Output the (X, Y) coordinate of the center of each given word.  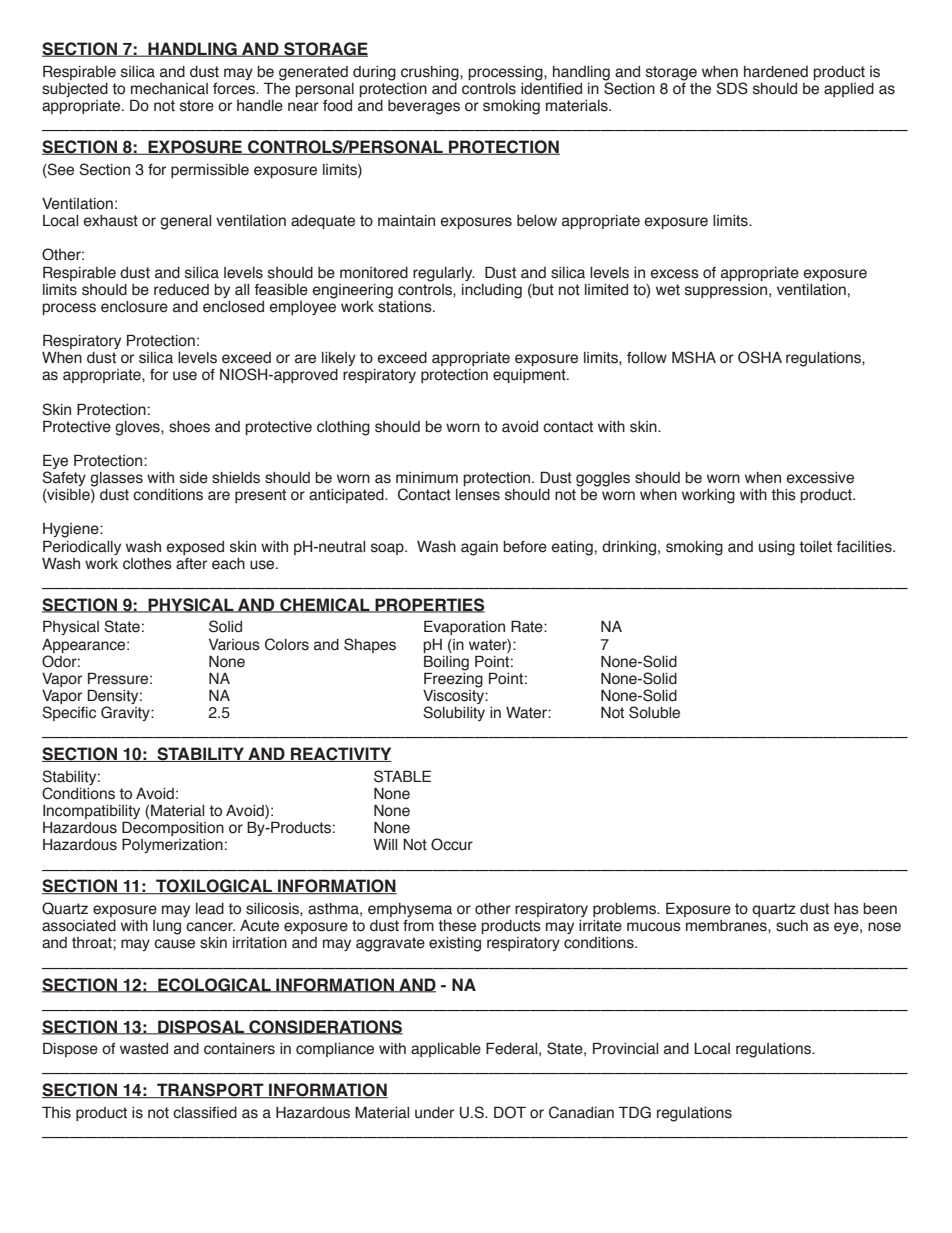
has (846, 909)
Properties (429, 605)
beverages (424, 107)
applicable (446, 1050)
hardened (776, 72)
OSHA (760, 357)
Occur (452, 844)
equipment (530, 376)
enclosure (134, 307)
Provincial (625, 1048)
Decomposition (173, 830)
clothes (147, 564)
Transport (210, 1090)
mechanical (169, 89)
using (777, 548)
